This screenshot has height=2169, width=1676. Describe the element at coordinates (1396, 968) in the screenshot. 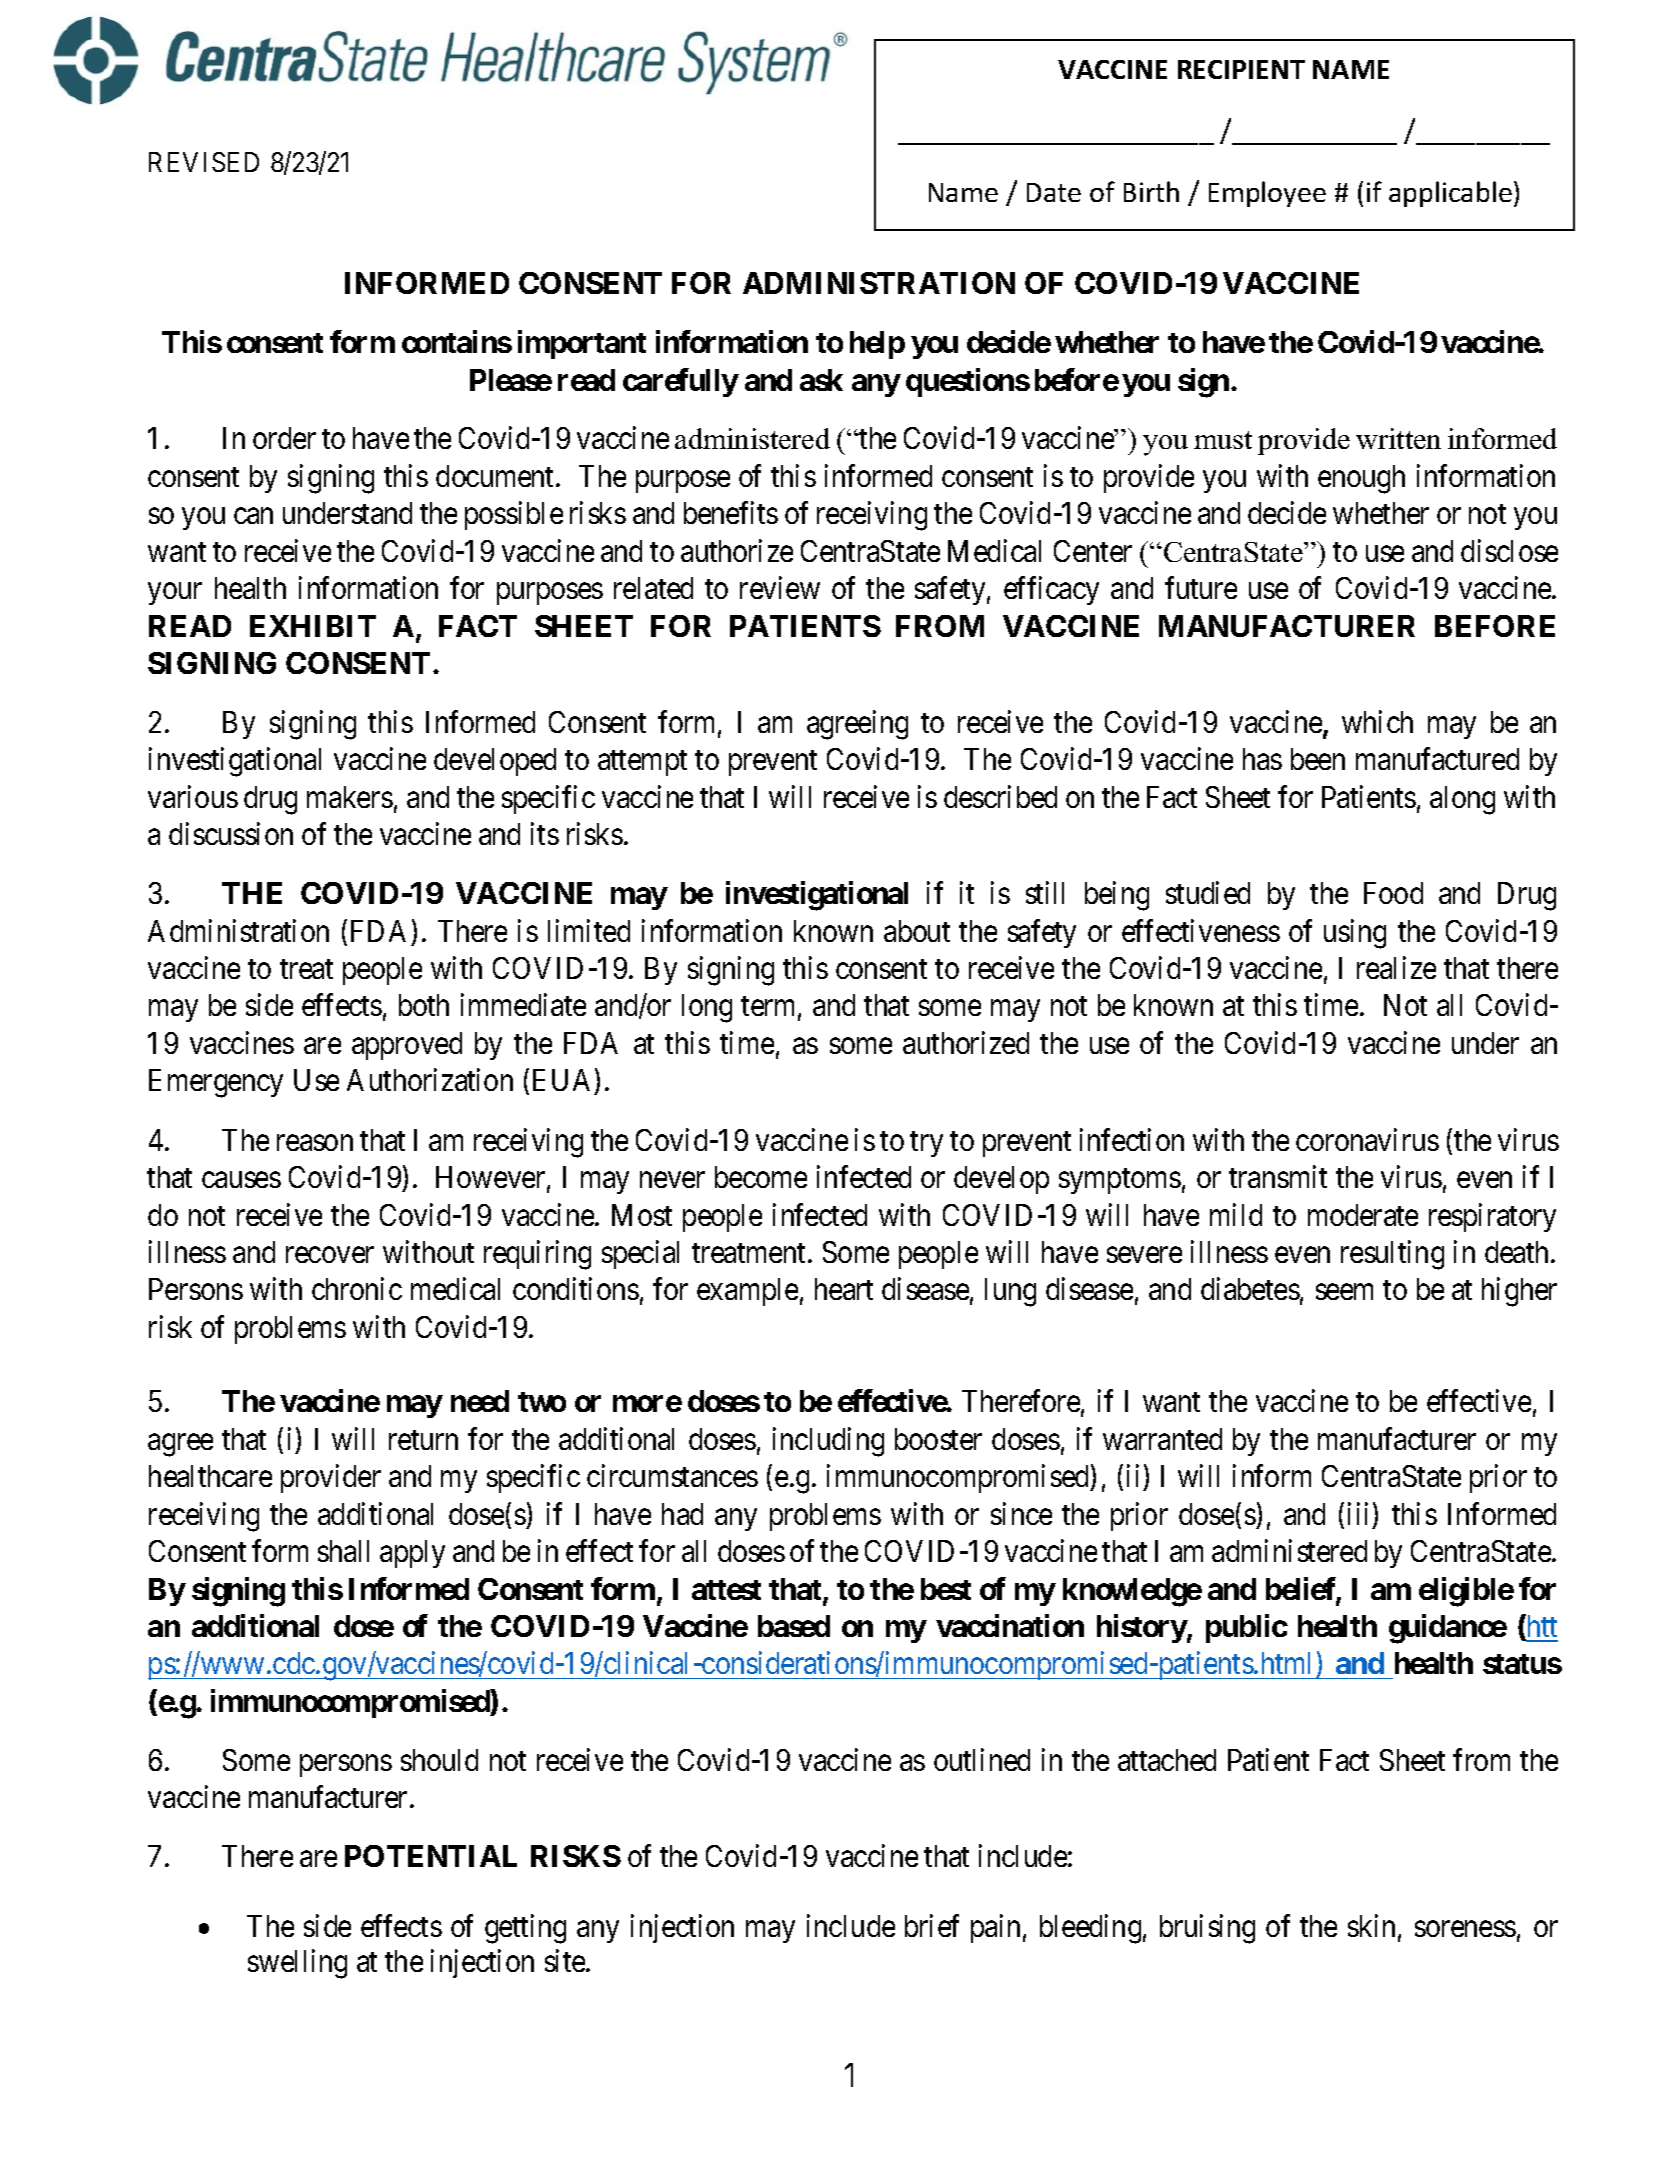

I see `realize` at that location.
